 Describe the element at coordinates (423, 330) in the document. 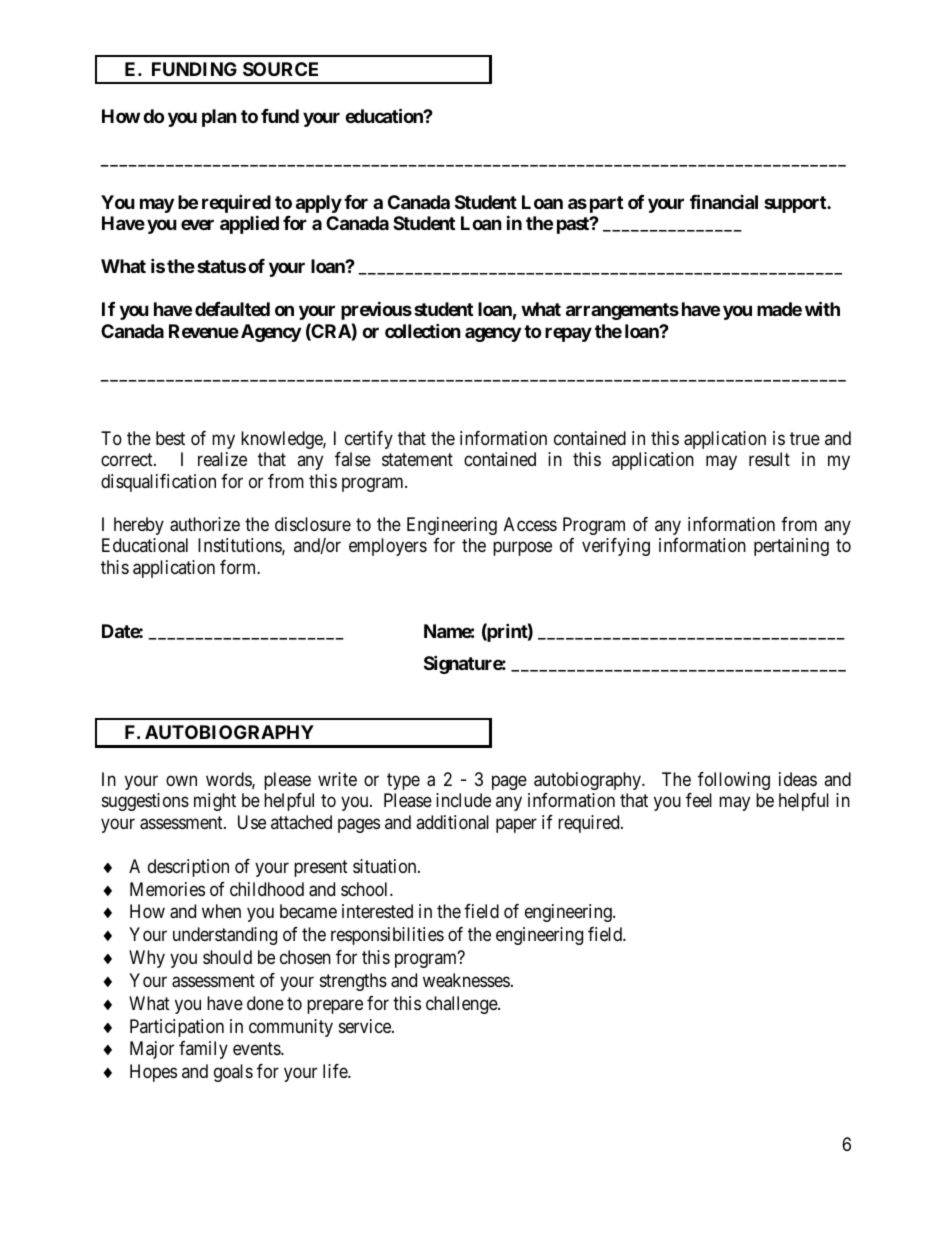

I see `collection` at that location.
